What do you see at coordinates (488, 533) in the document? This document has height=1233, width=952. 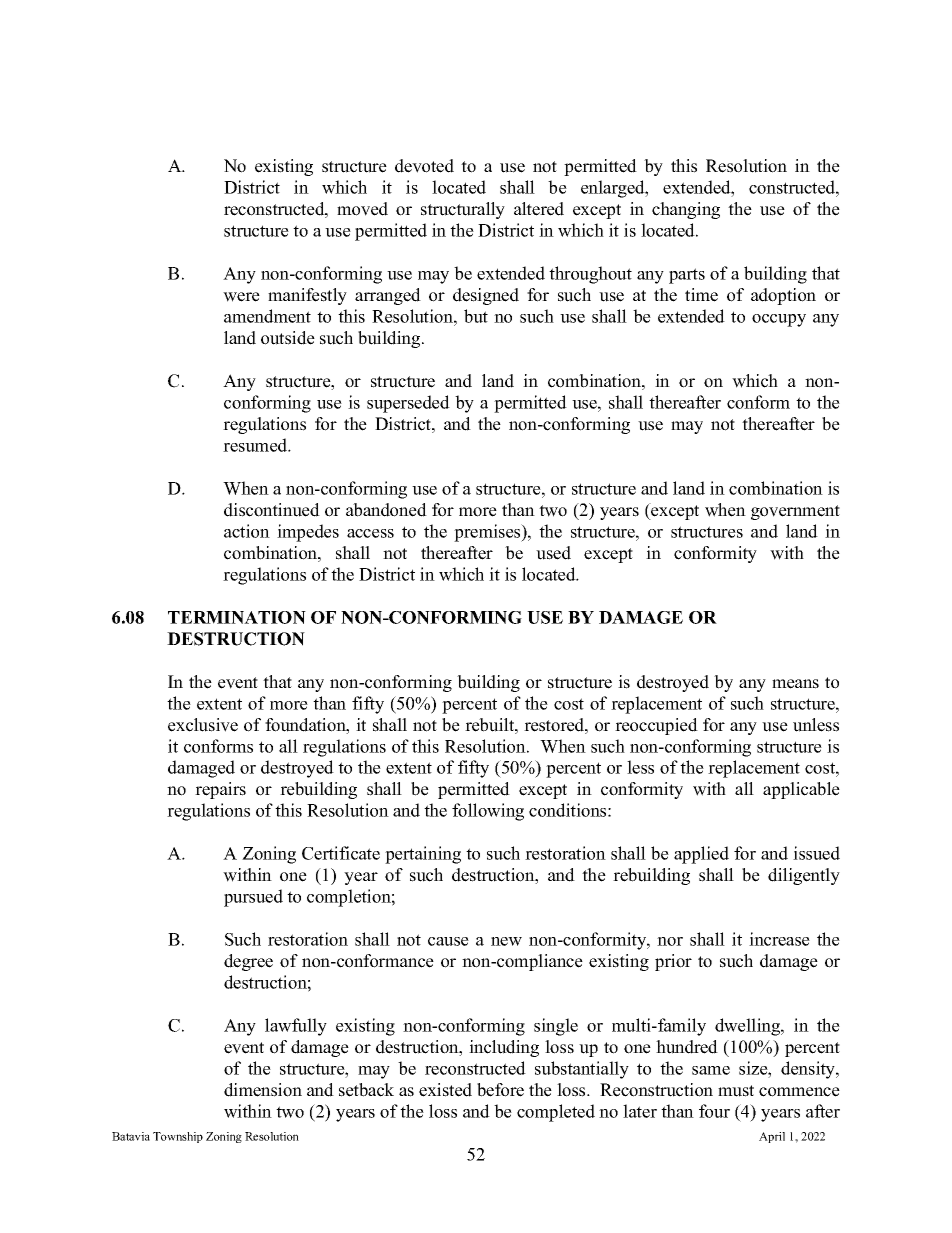 I see `premises` at bounding box center [488, 533].
